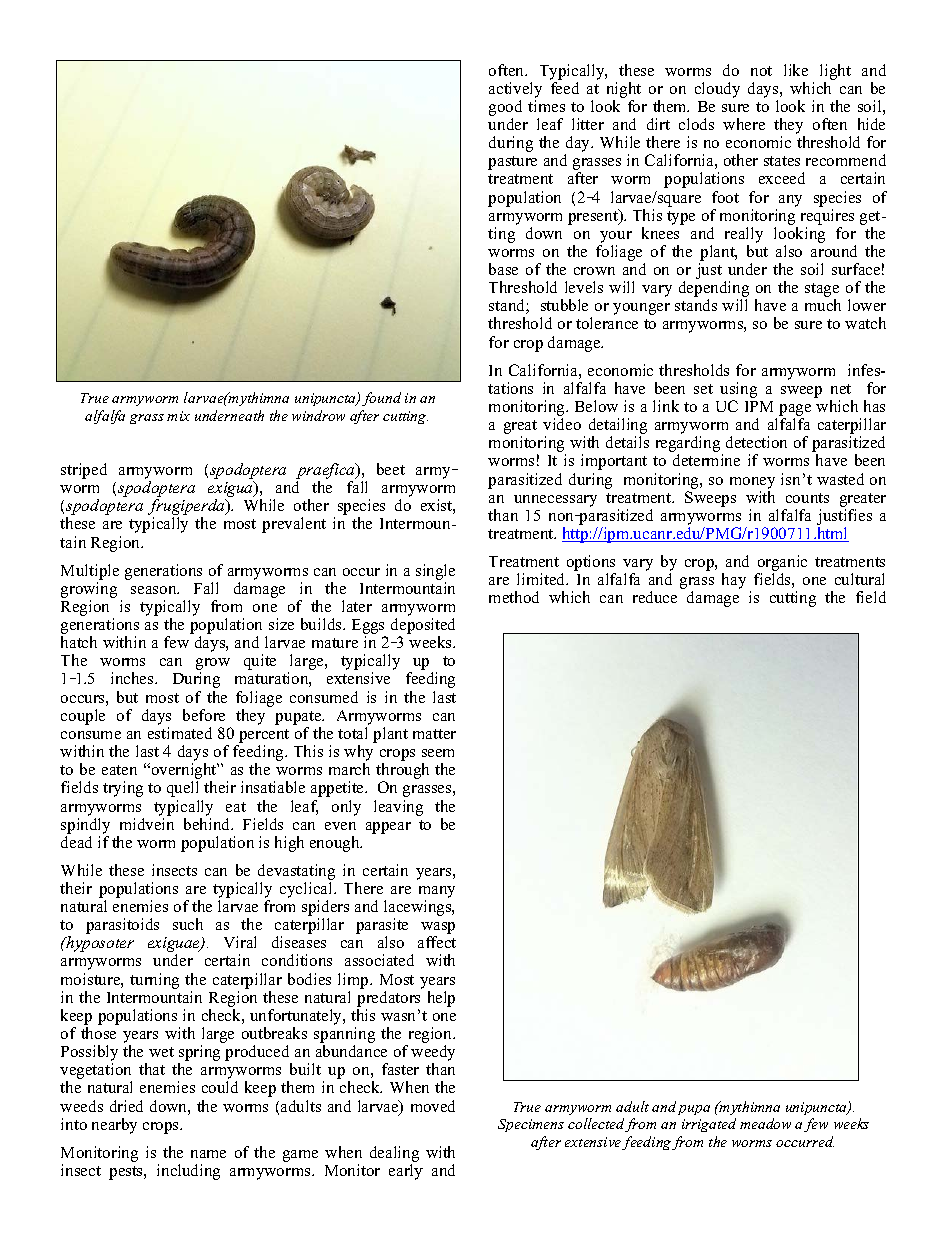 The image size is (952, 1233). What do you see at coordinates (423, 627) in the screenshot?
I see `deposited` at bounding box center [423, 627].
